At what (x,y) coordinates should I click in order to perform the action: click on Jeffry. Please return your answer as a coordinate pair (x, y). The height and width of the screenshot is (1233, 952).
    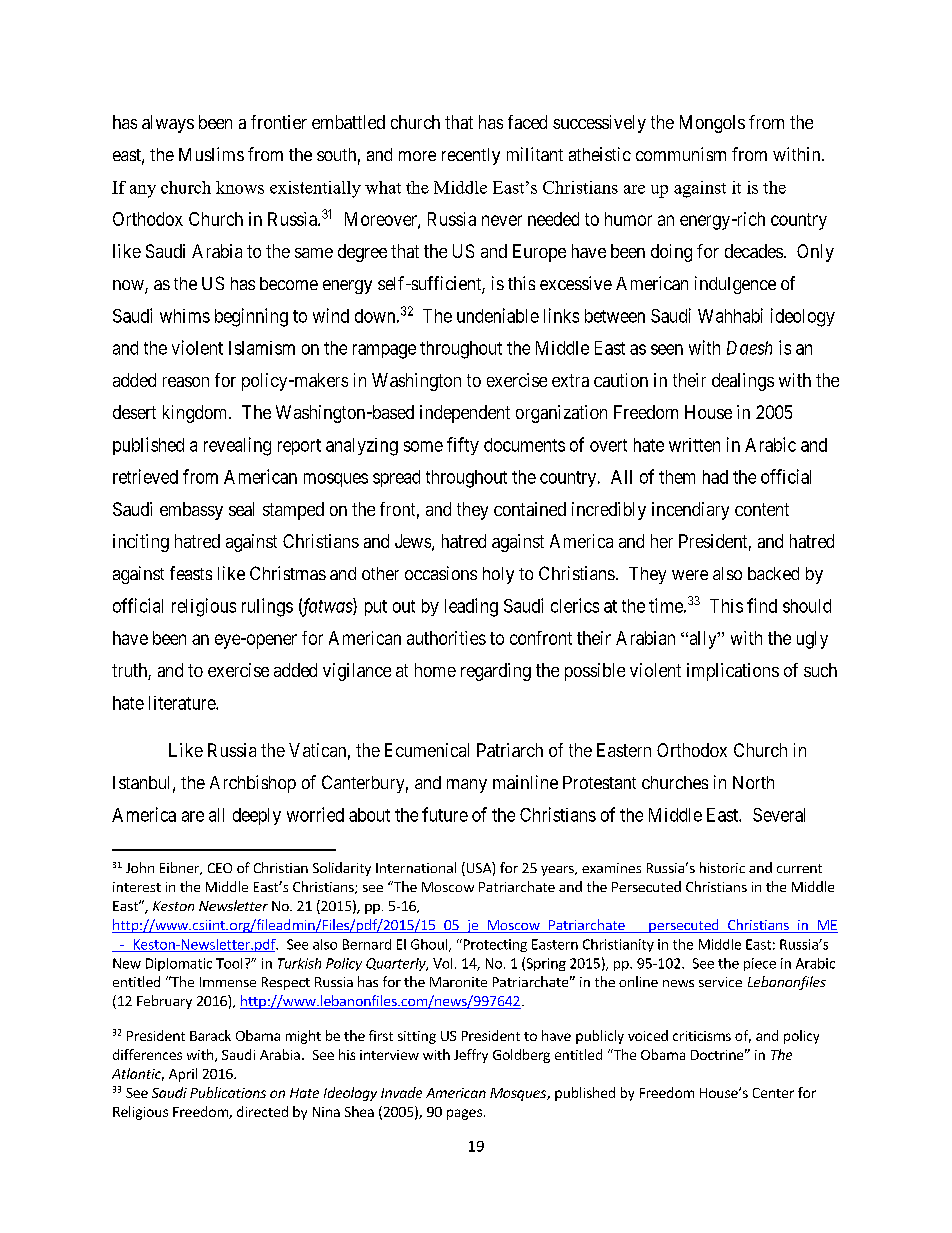
    Looking at the image, I should click on (471, 1056).
